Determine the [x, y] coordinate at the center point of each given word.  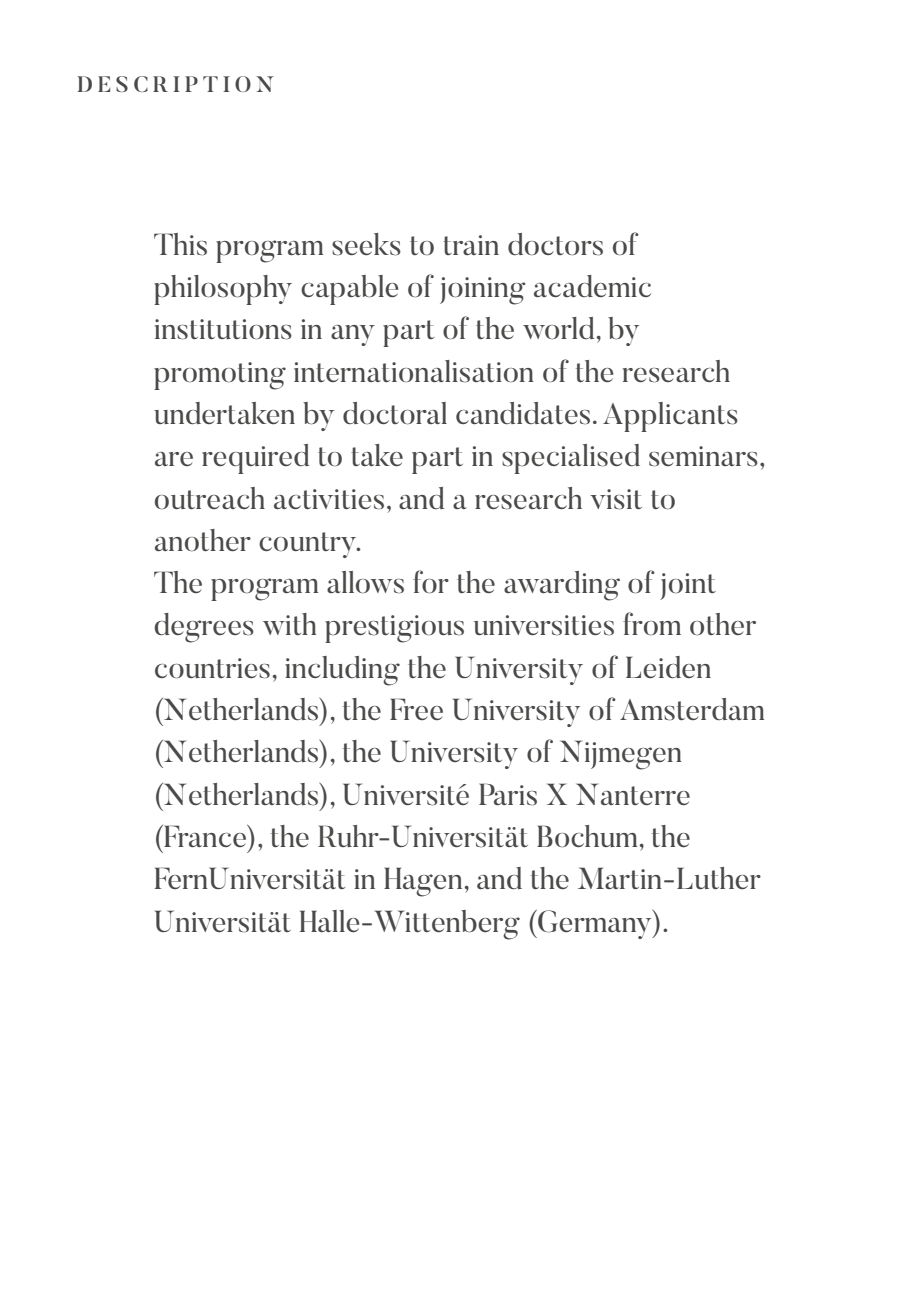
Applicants [670, 417]
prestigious [394, 629]
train [471, 245]
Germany [595, 924]
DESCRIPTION [176, 84]
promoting [220, 376]
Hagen [423, 882]
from [652, 623]
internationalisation [414, 371]
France [205, 836]
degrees [204, 628]
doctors [555, 244]
